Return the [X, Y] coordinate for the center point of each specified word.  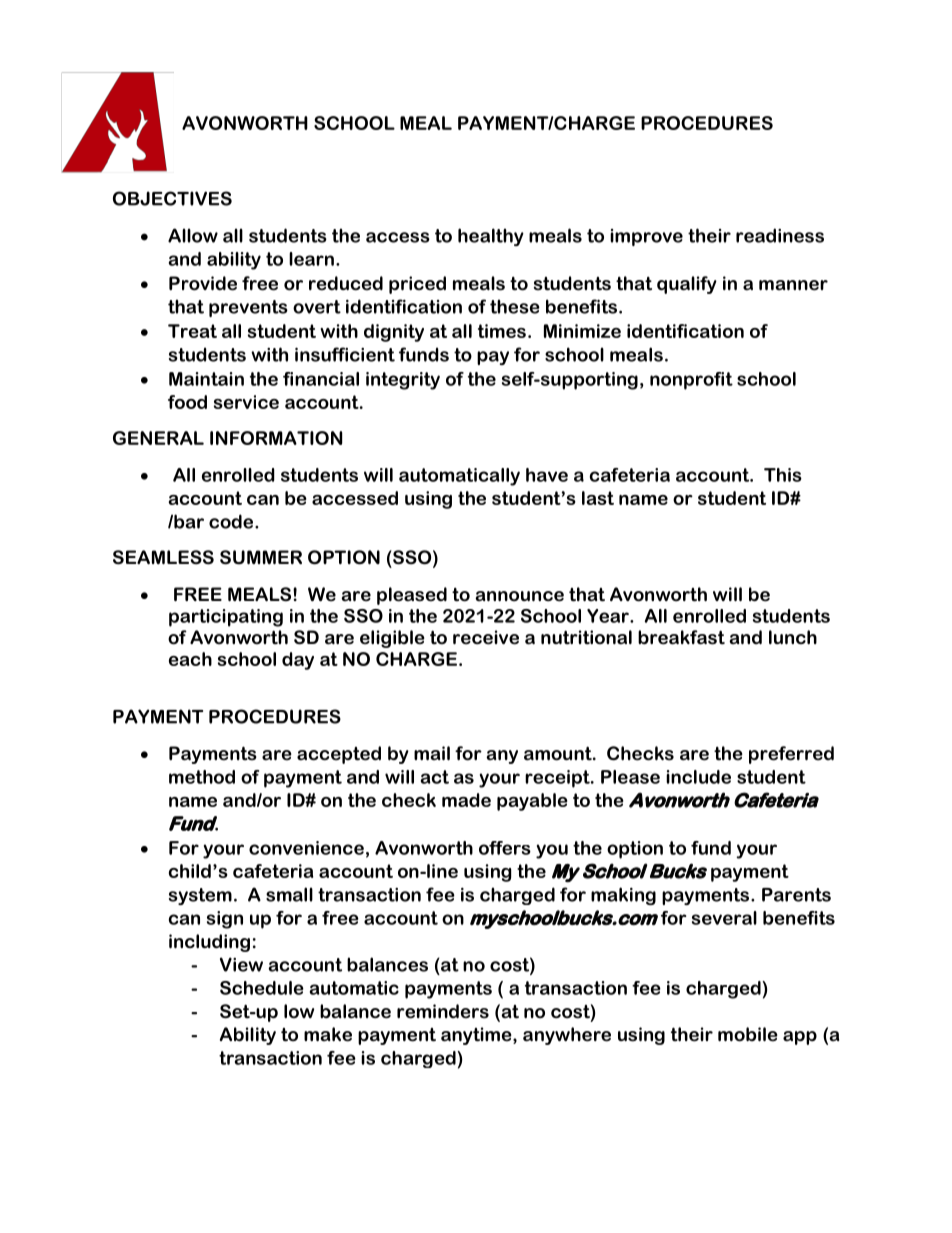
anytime [477, 1036]
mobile [748, 1034]
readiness [780, 235]
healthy [491, 237]
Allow [193, 235]
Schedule [262, 988]
